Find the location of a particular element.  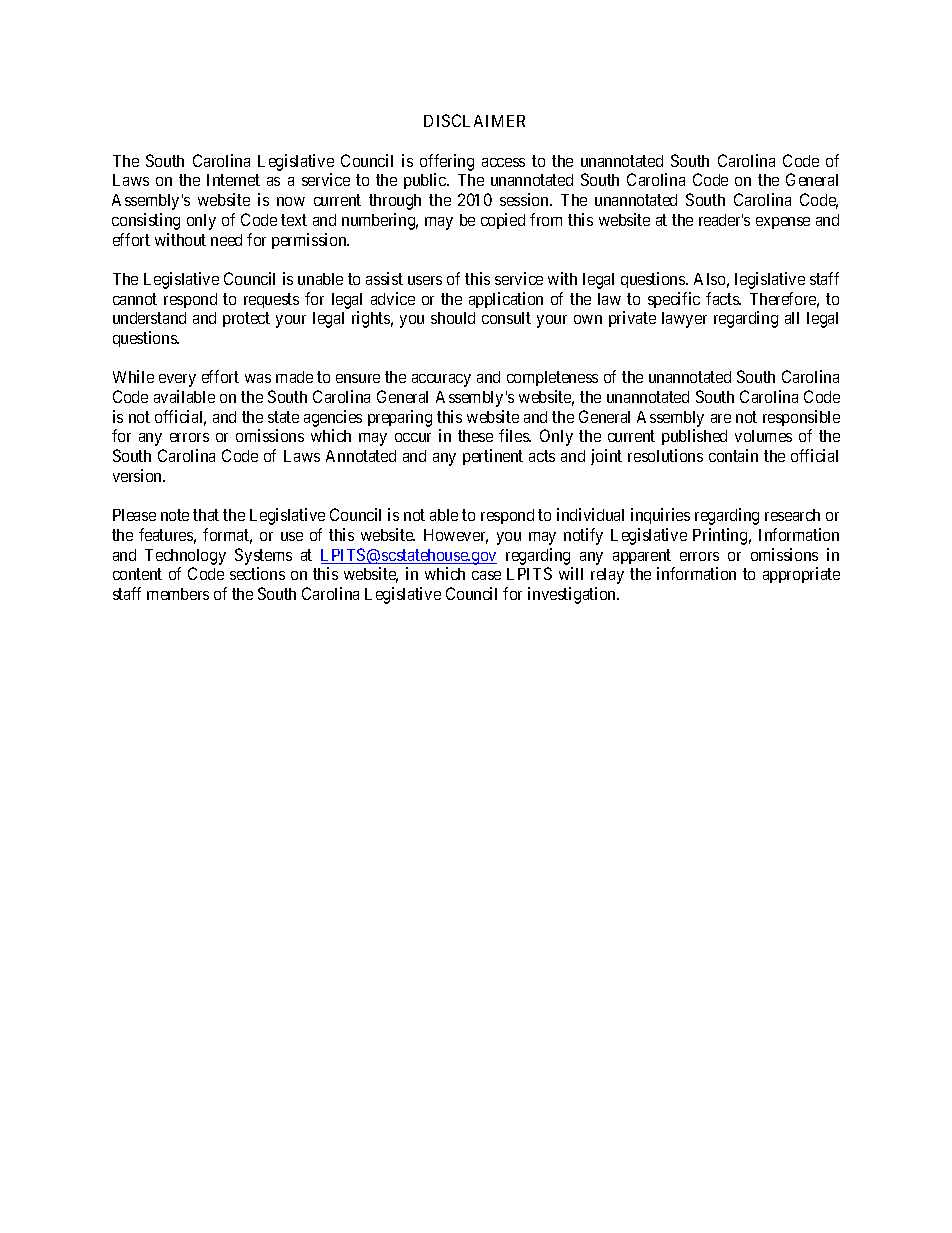

contain is located at coordinates (733, 455).
